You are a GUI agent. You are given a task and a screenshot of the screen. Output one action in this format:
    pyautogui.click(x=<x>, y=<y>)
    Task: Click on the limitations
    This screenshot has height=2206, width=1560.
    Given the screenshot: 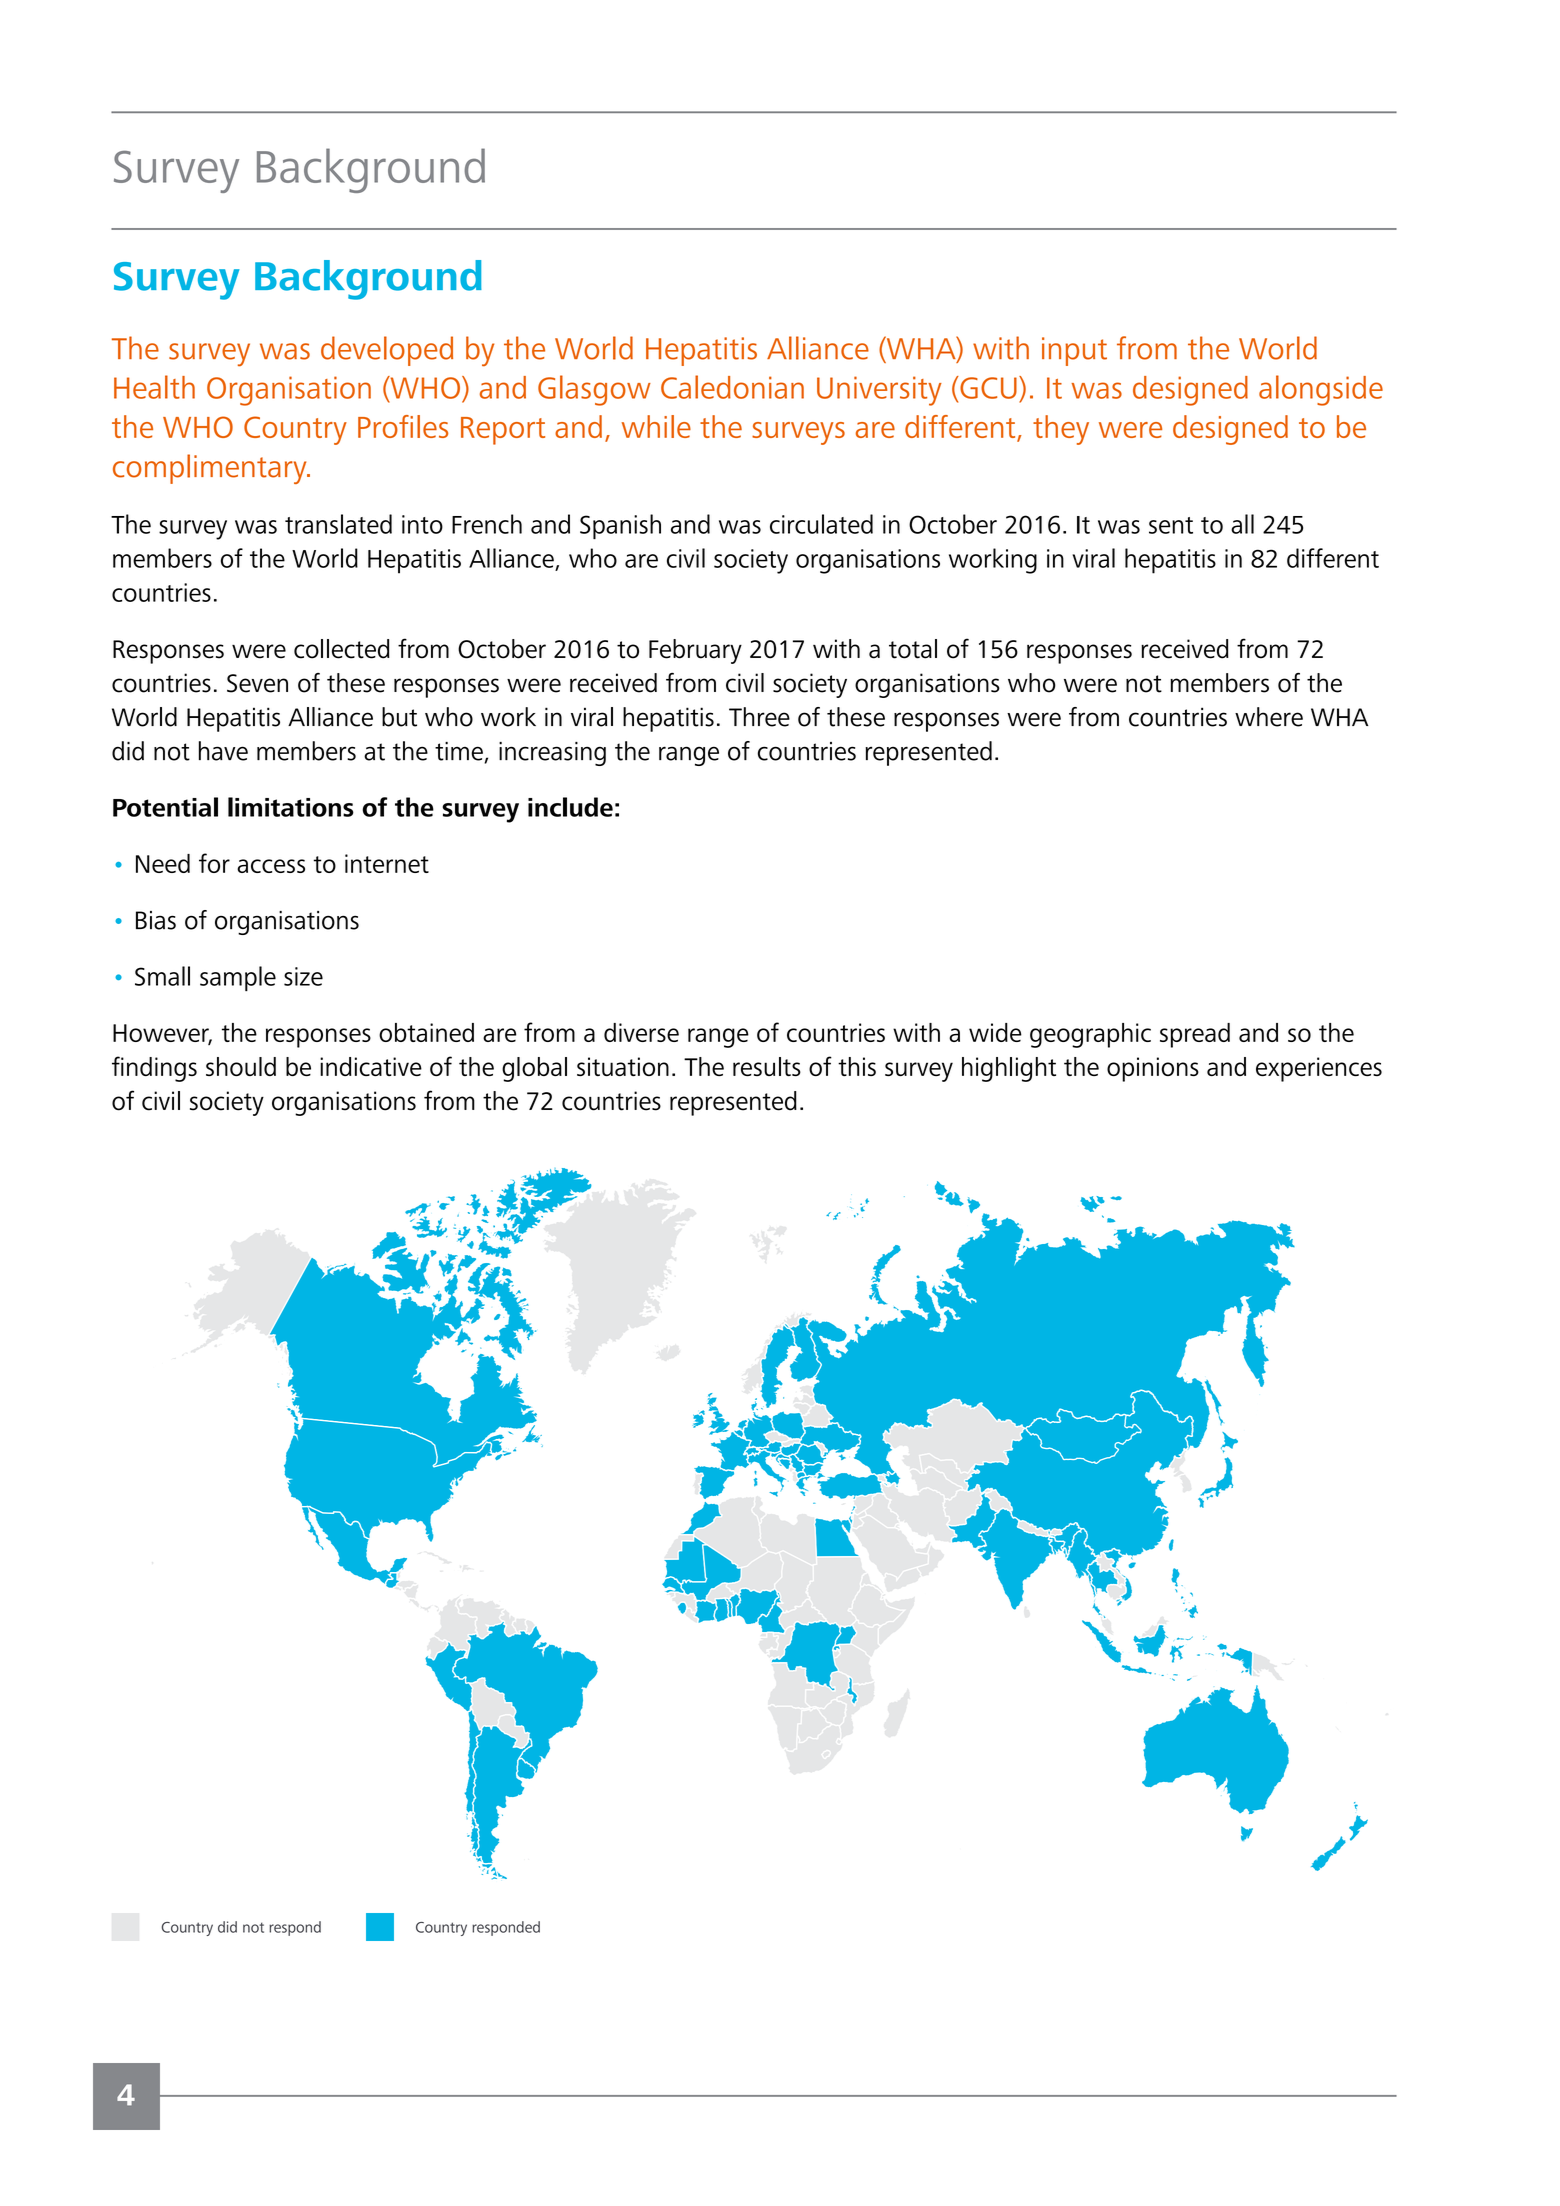 What is the action you would take?
    pyautogui.click(x=291, y=807)
